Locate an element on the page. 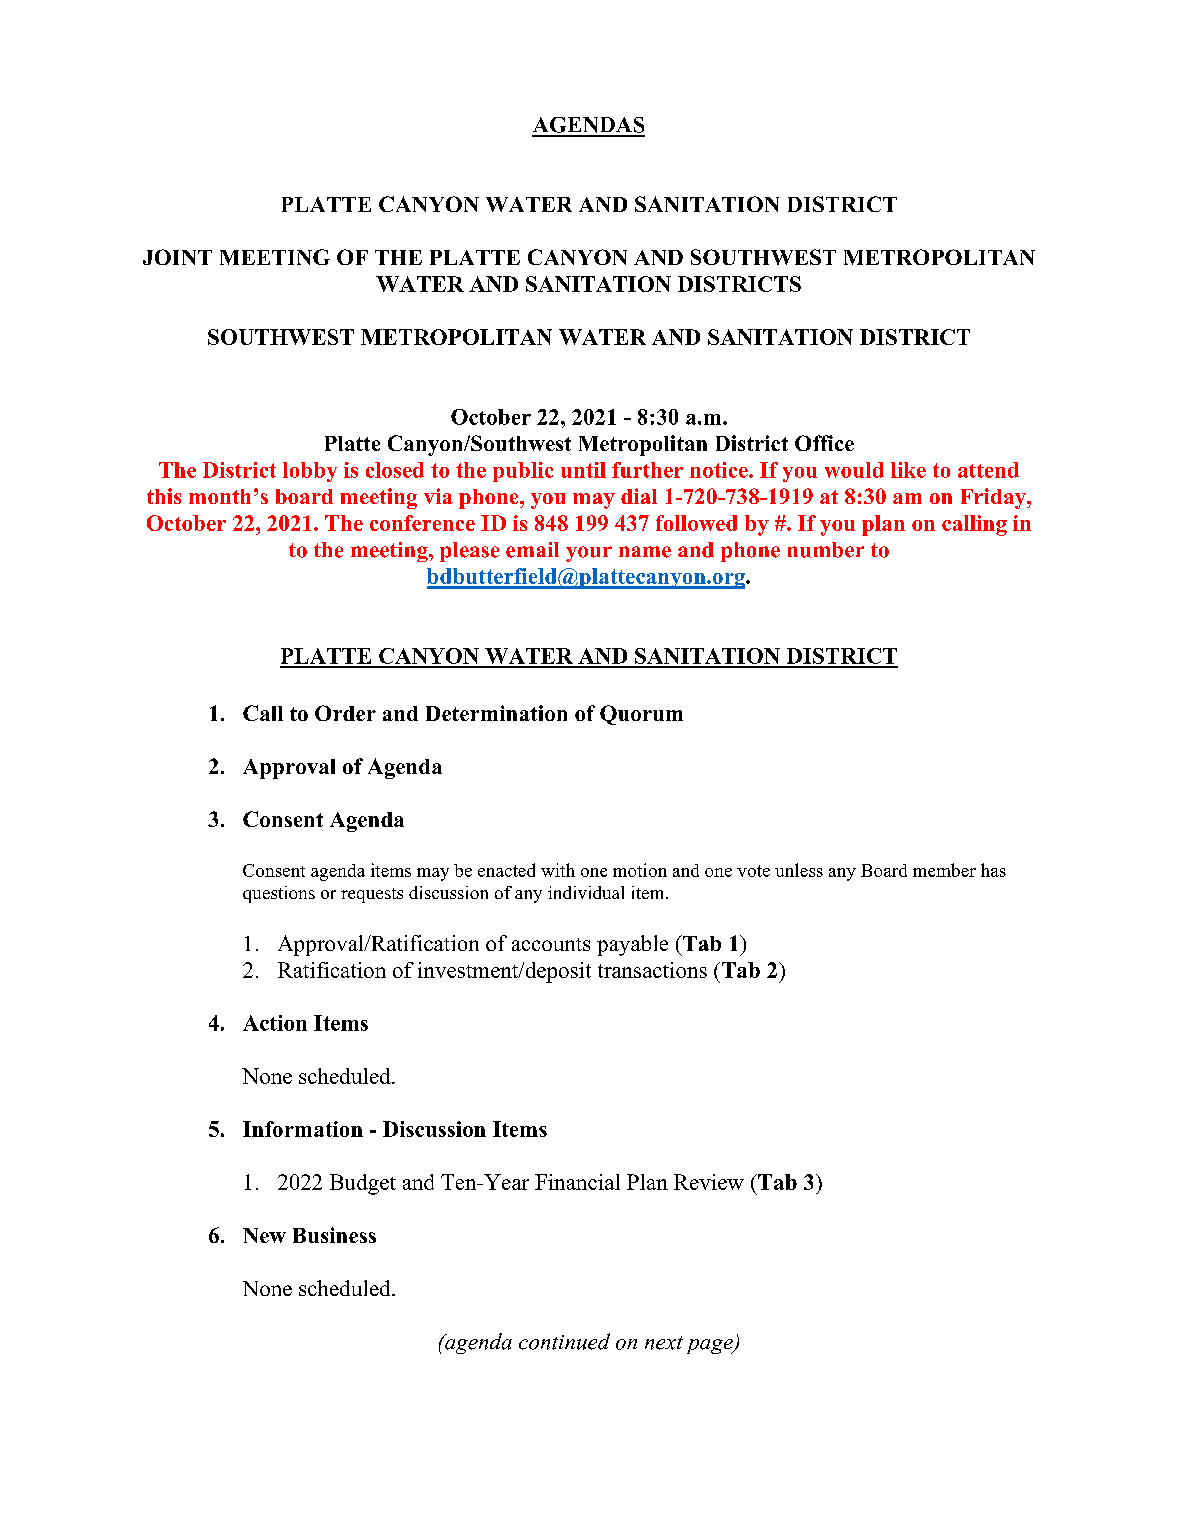 Image resolution: width=1178 pixels, height=1524 pixels. questions is located at coordinates (279, 894).
